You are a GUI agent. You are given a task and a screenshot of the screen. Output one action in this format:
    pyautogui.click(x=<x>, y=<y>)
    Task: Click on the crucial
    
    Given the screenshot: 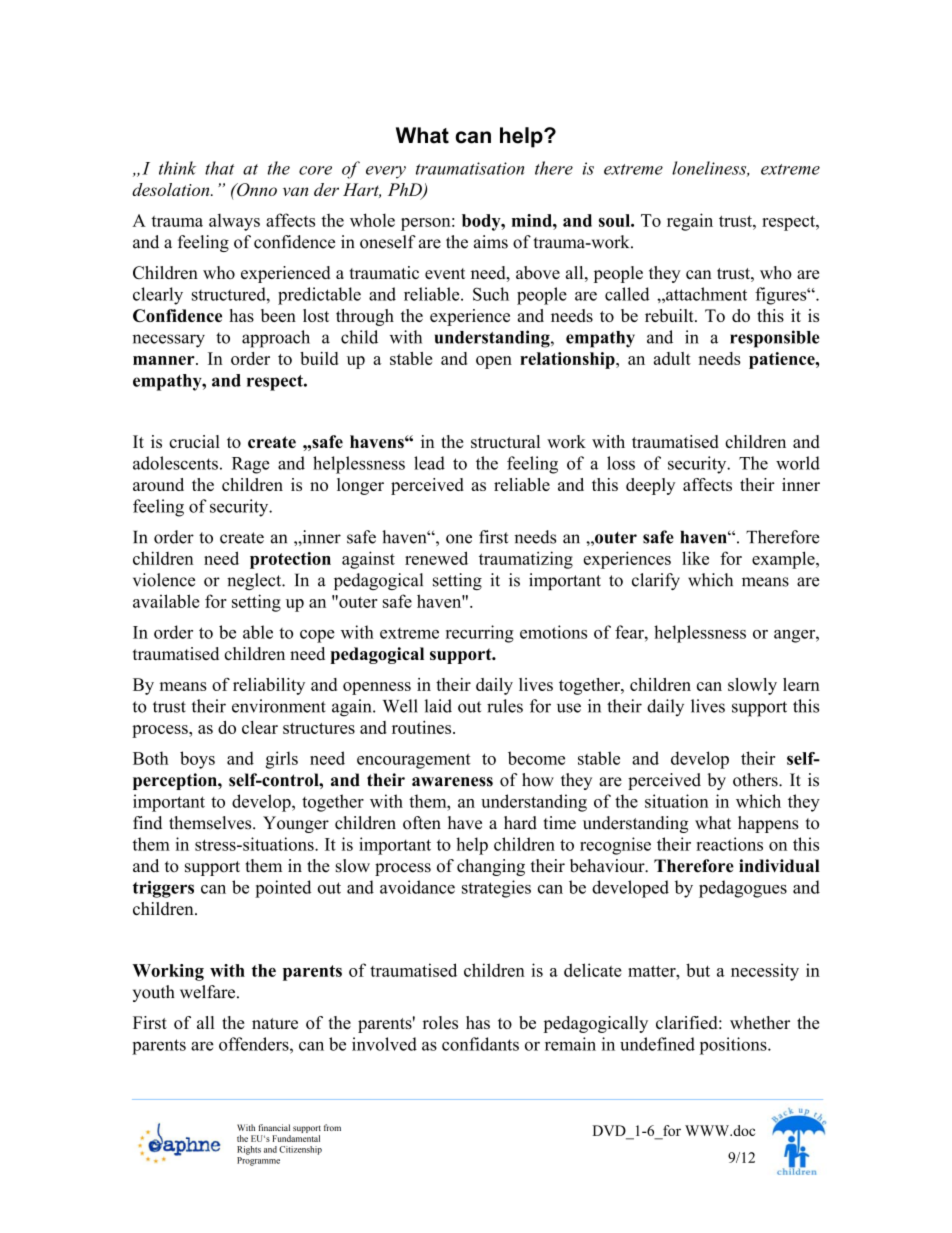 What is the action you would take?
    pyautogui.click(x=194, y=441)
